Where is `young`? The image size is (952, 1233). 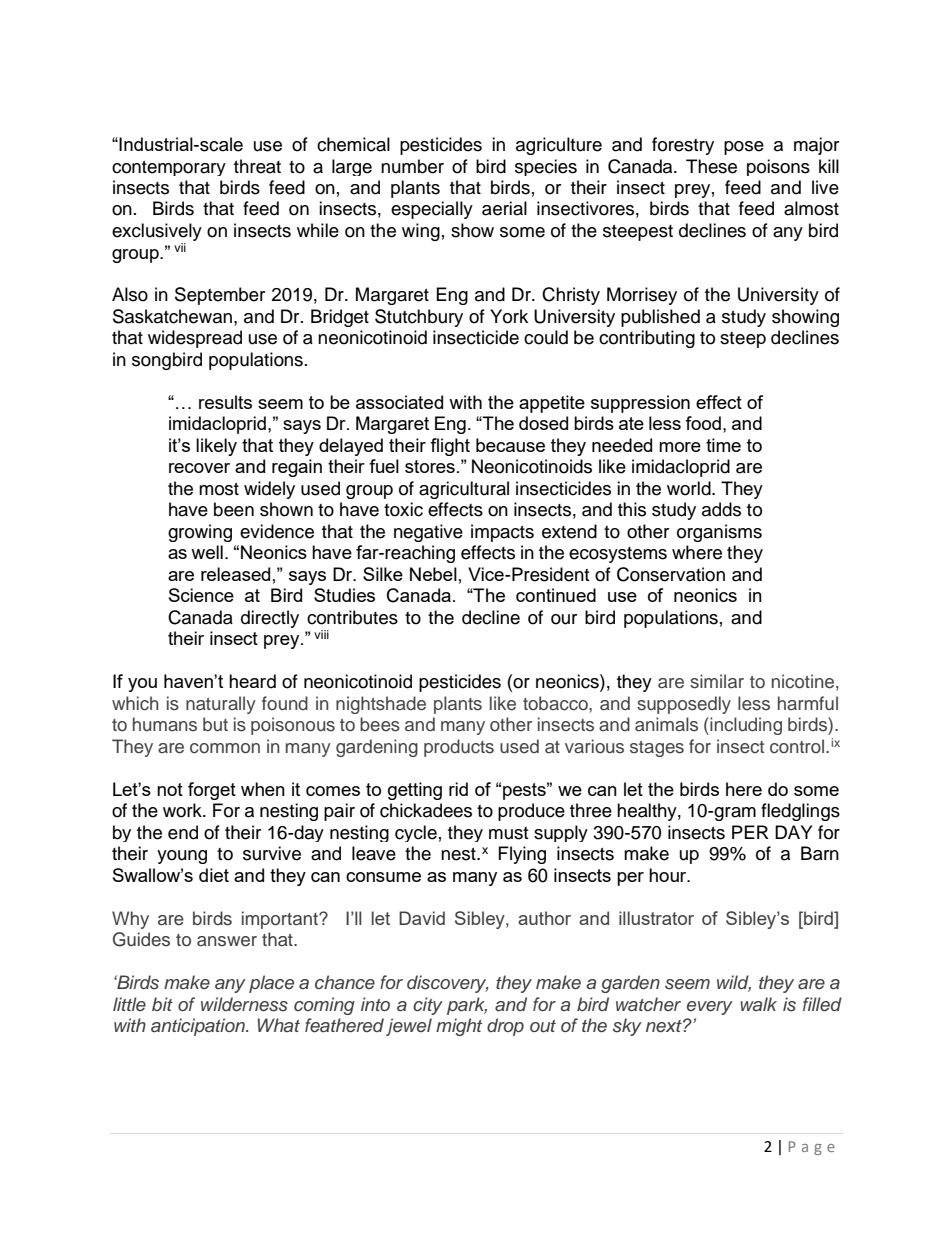
young is located at coordinates (182, 857).
